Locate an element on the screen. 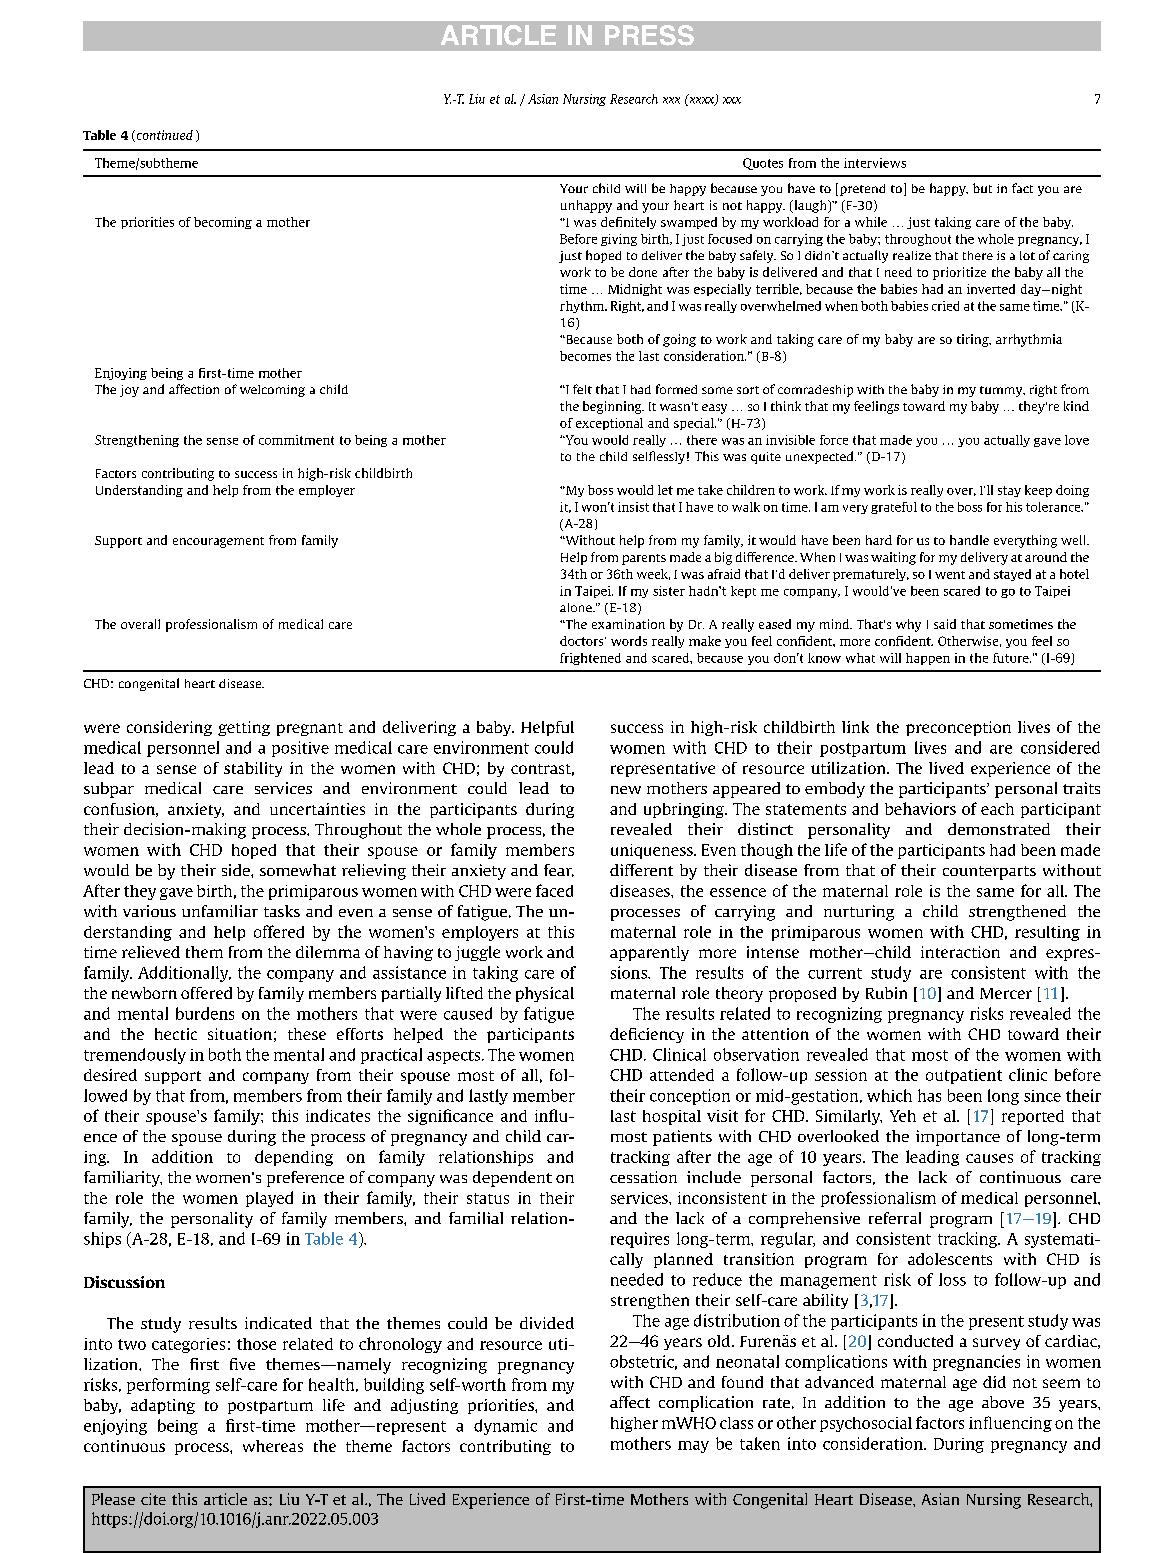 The height and width of the screenshot is (1553, 1165). may is located at coordinates (693, 1447).
